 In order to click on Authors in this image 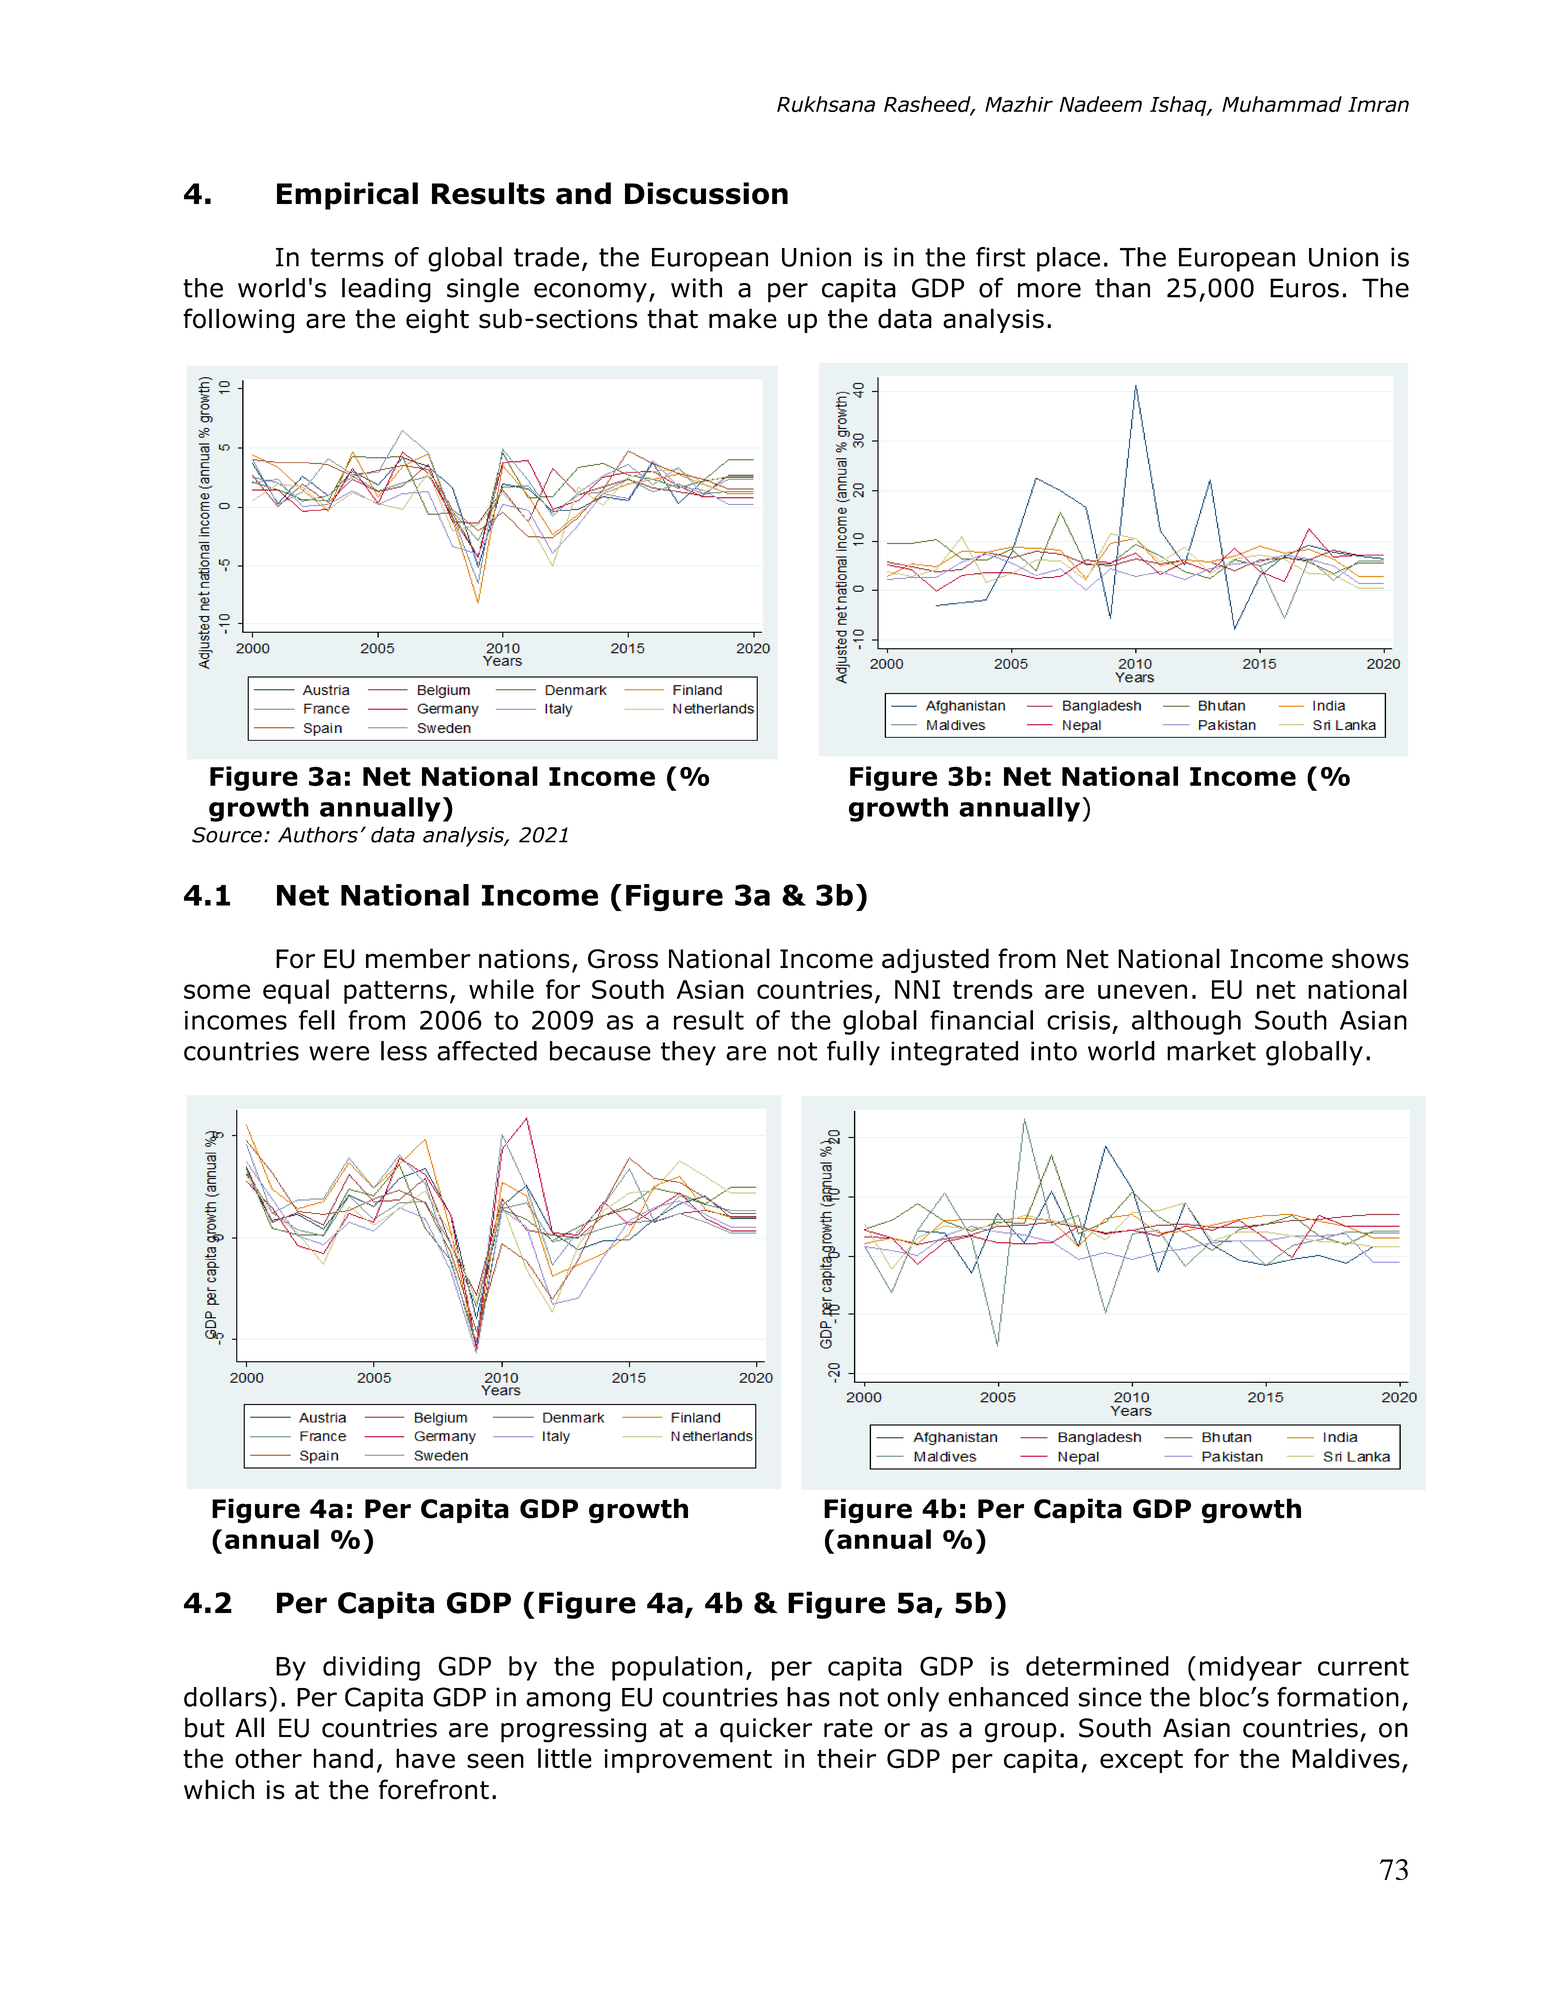, I will do `click(318, 834)`.
